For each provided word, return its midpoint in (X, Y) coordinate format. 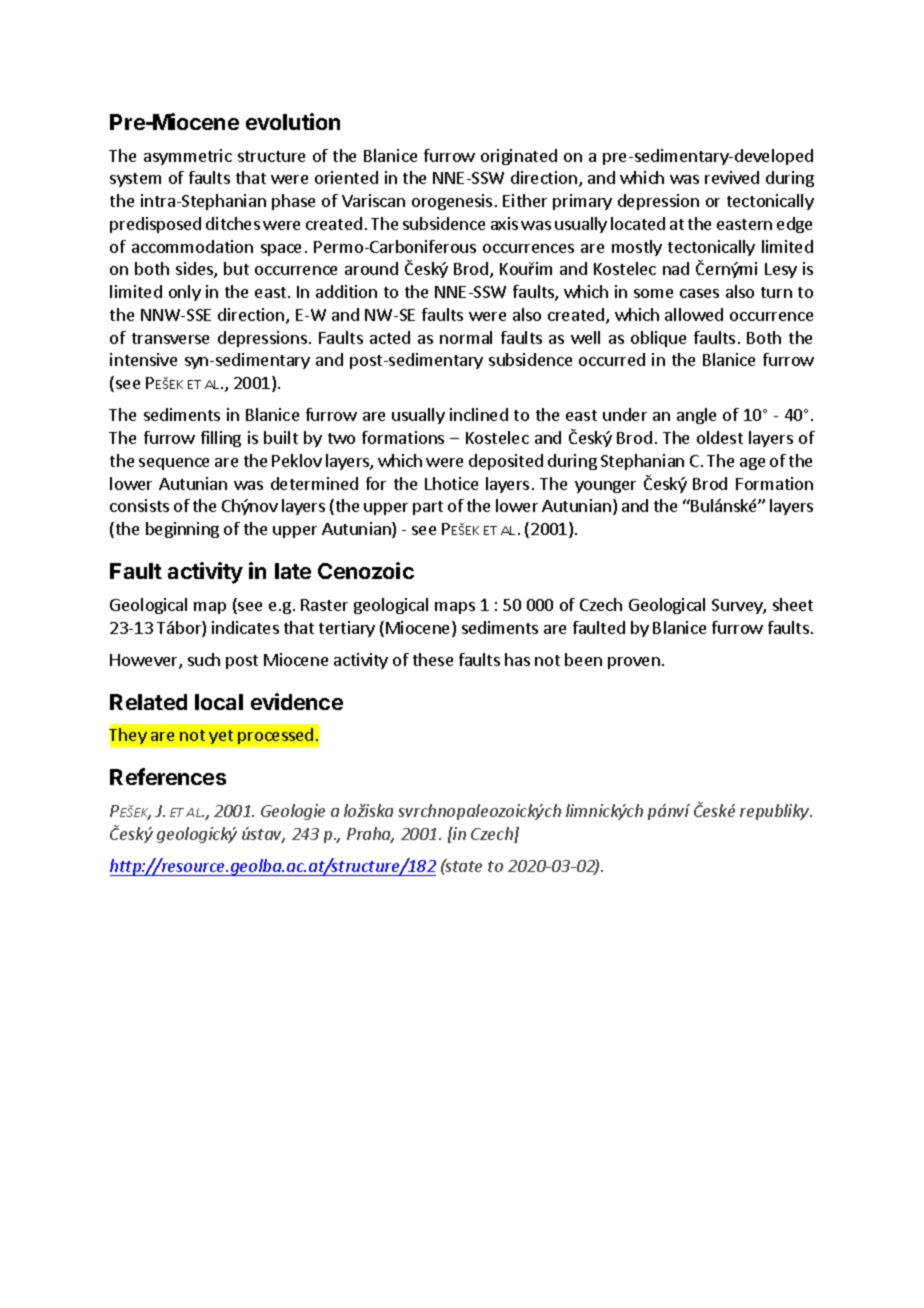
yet (221, 737)
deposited (506, 462)
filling (221, 439)
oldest (720, 437)
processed (275, 736)
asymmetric (188, 157)
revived (732, 177)
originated (519, 157)
